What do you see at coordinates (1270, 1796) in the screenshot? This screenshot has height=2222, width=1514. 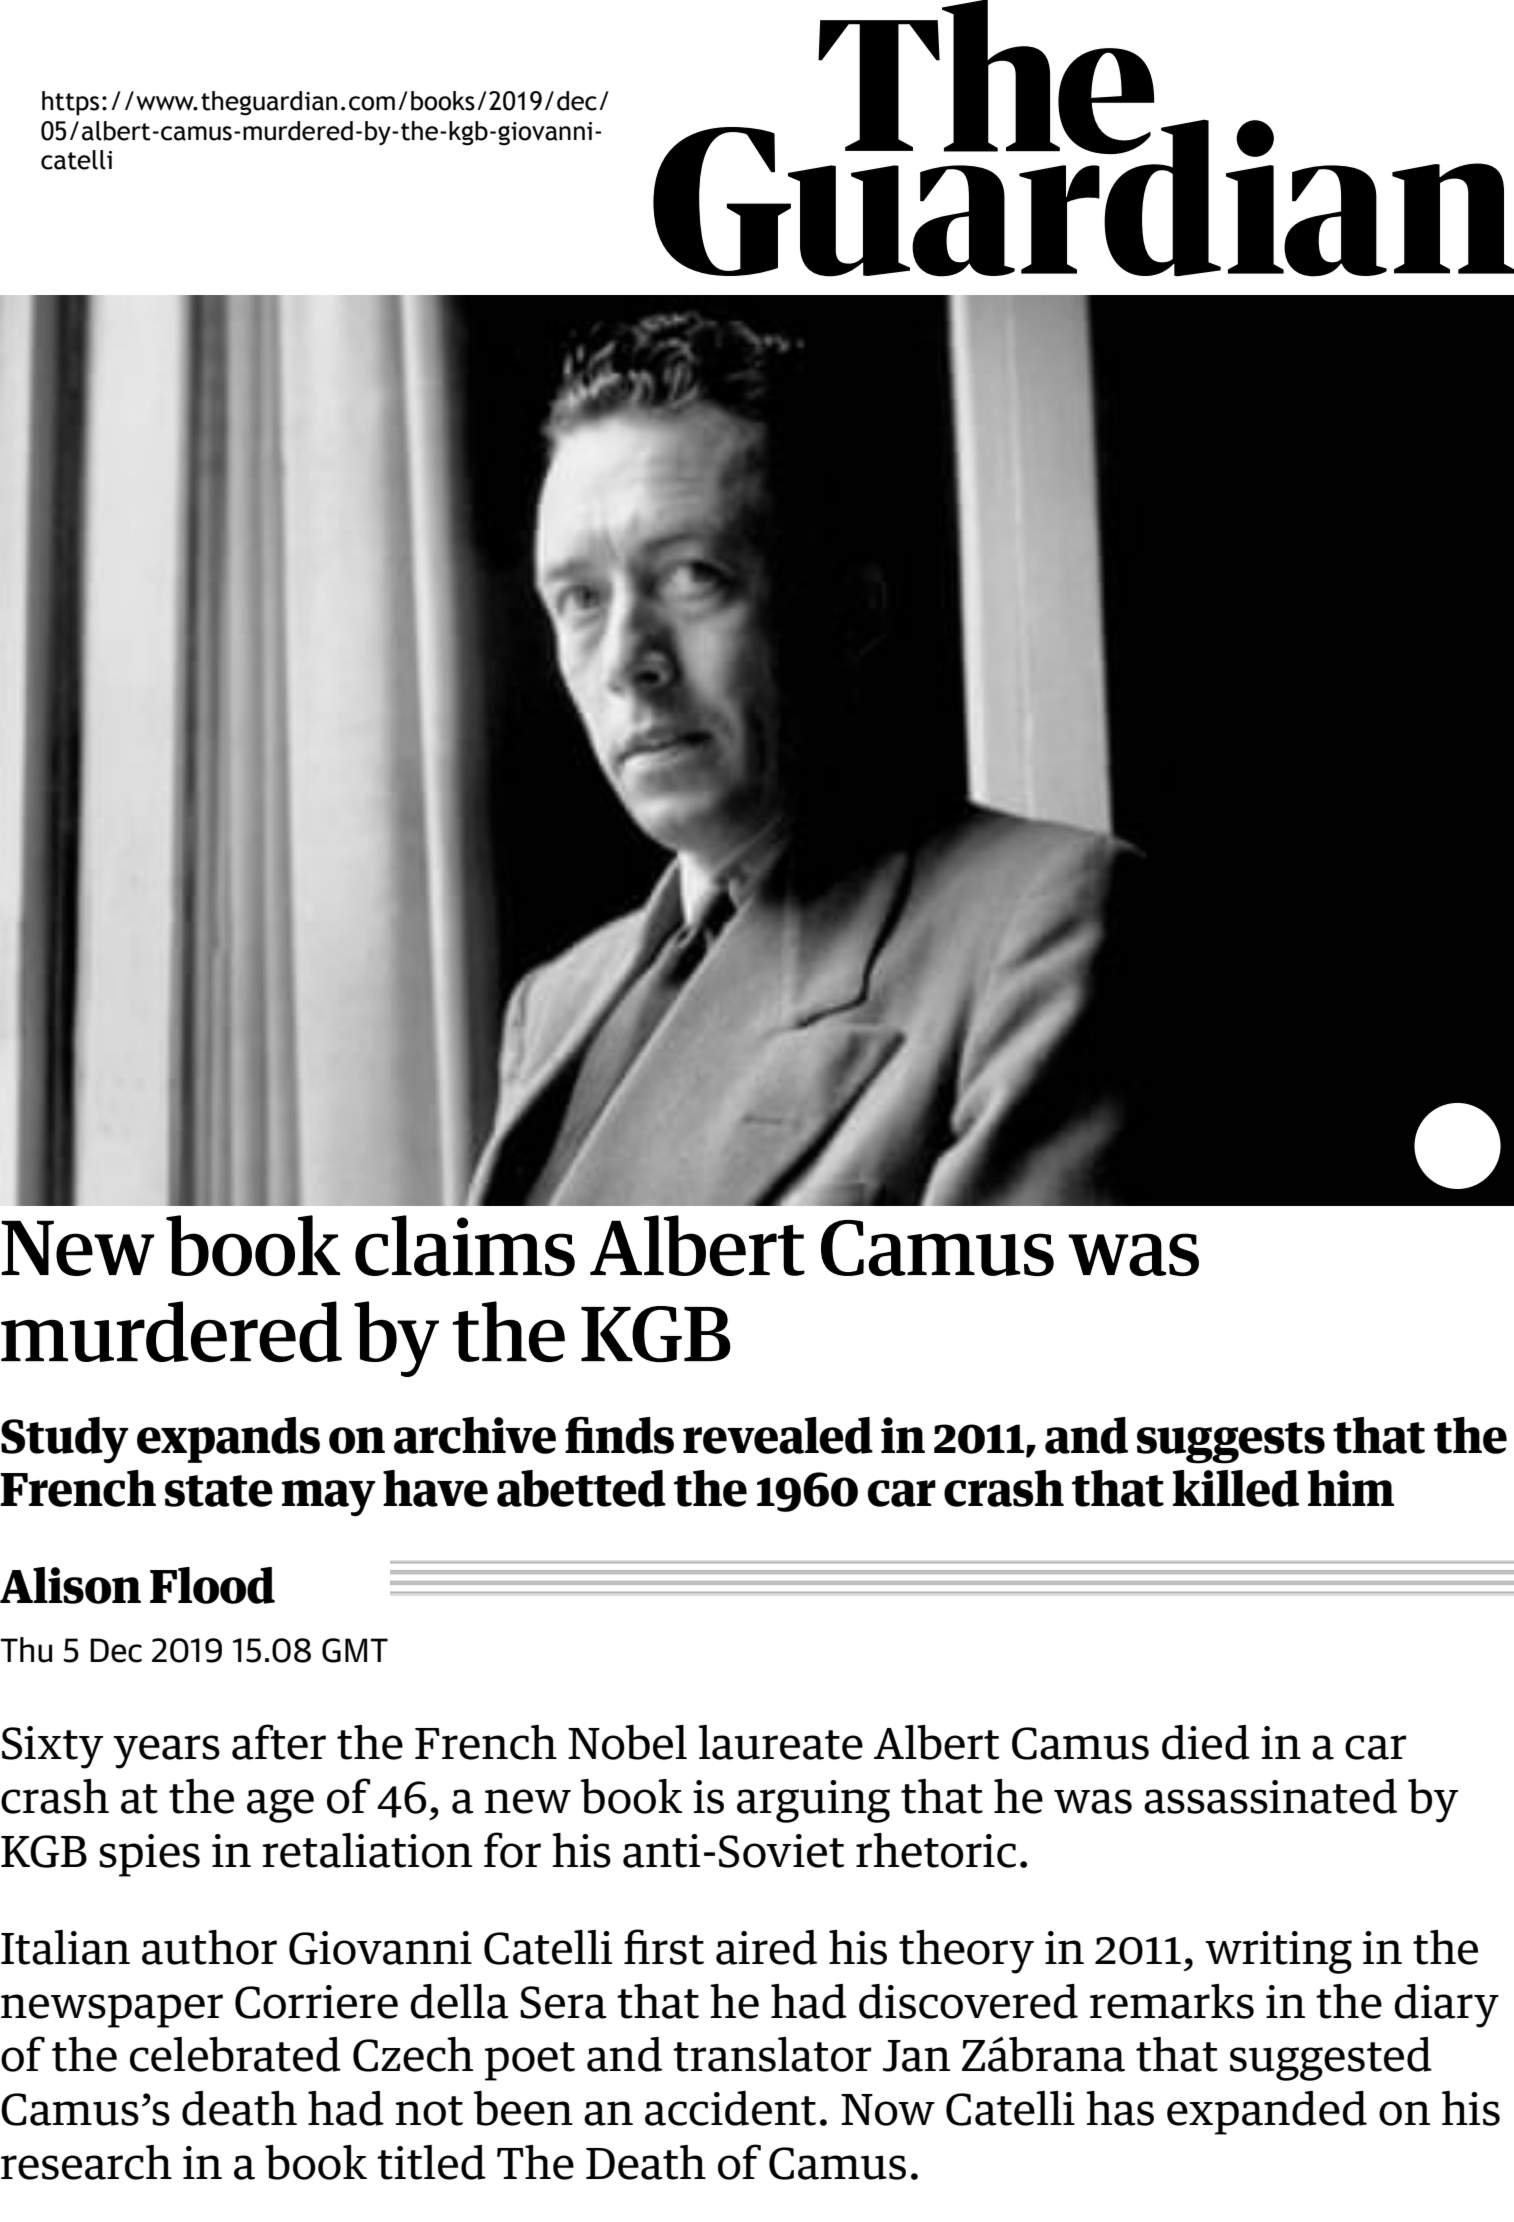 I see `assassinated` at bounding box center [1270, 1796].
